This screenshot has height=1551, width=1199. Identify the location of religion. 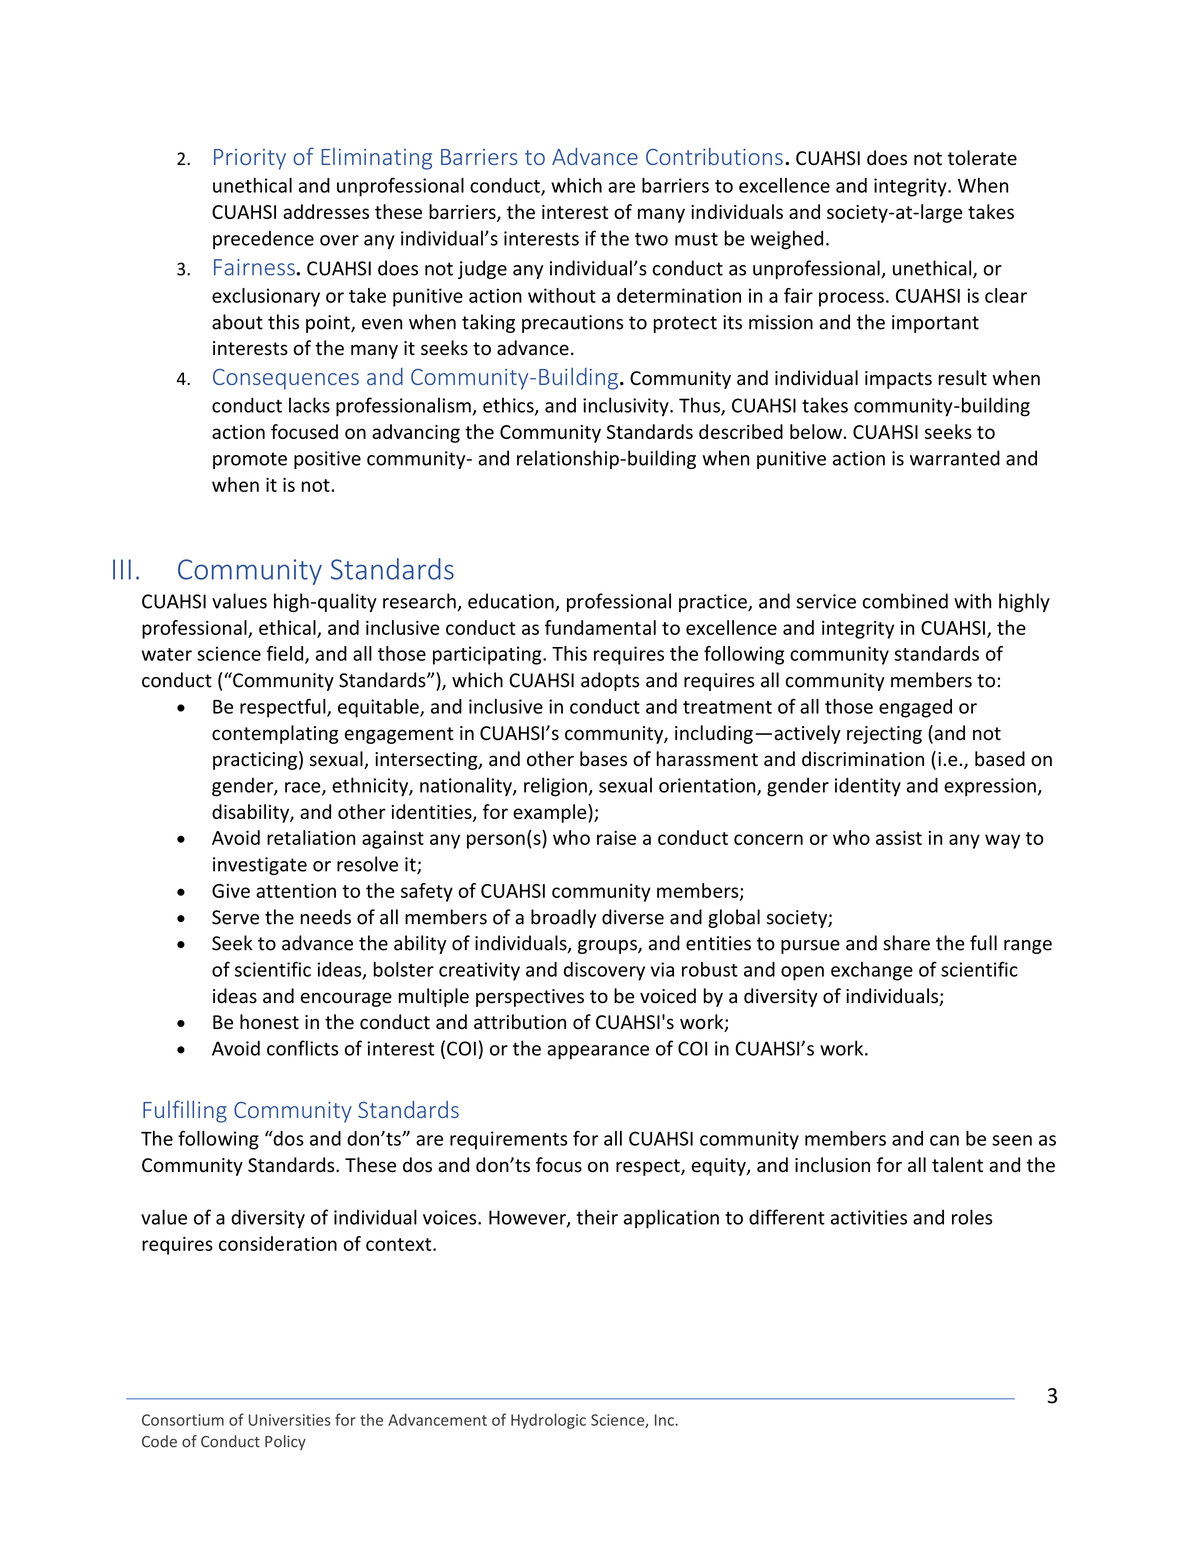
(555, 787).
